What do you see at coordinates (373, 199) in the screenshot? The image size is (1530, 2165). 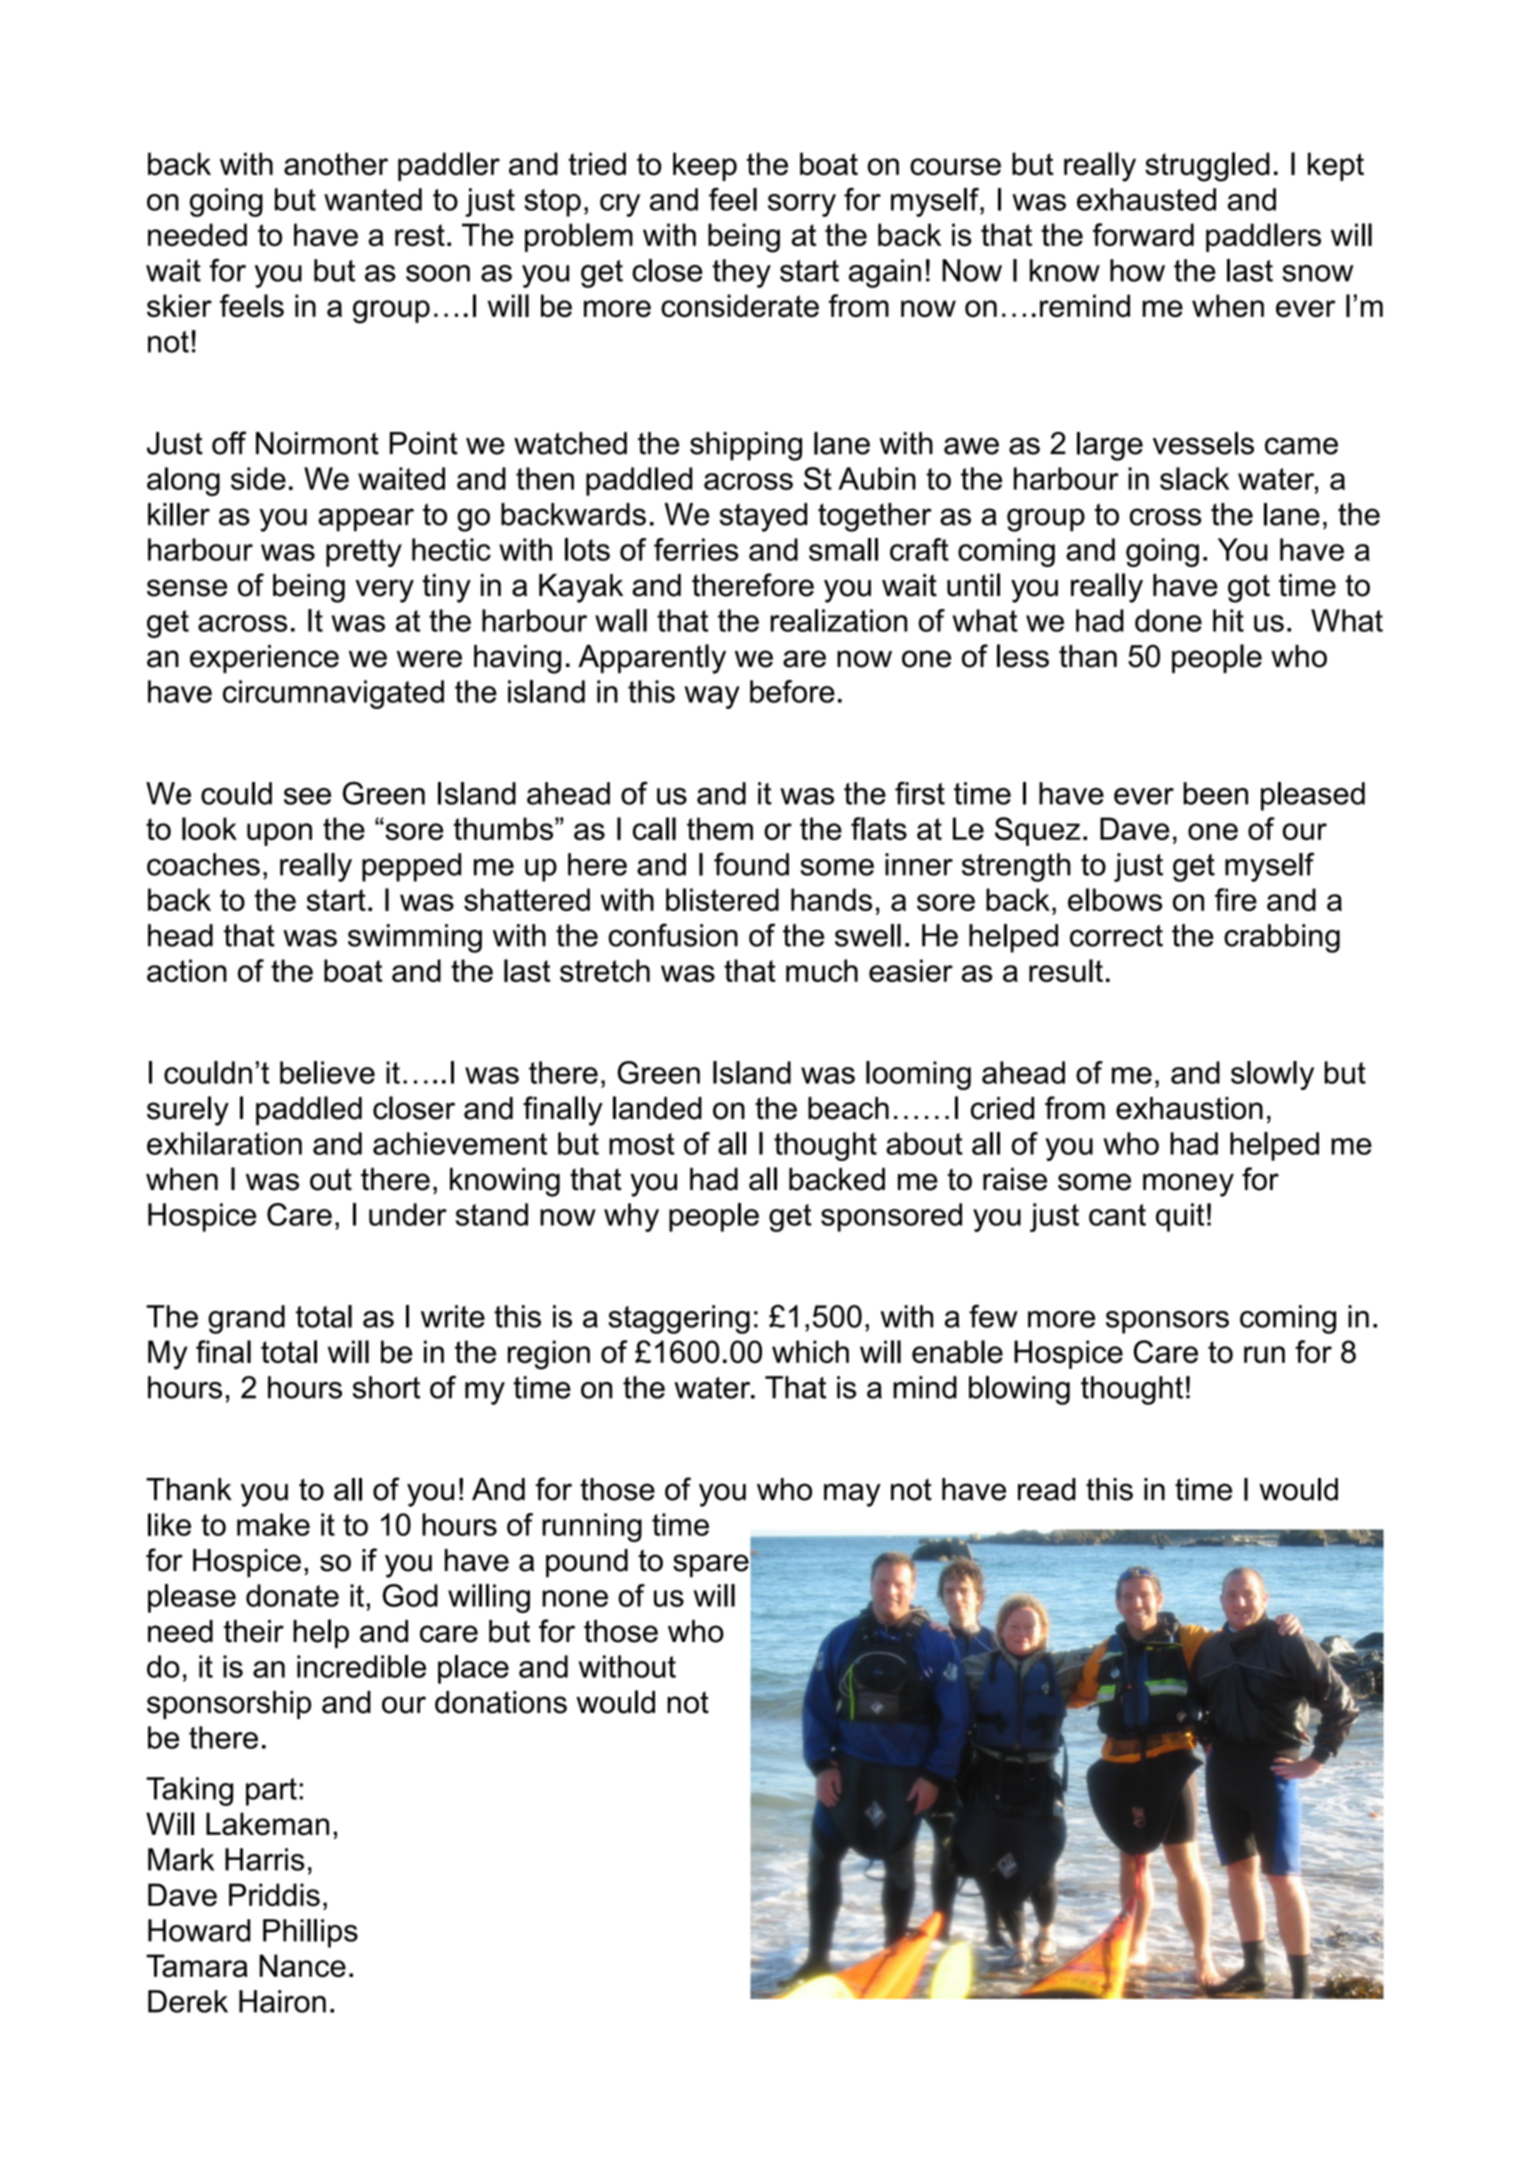 I see `wanted` at bounding box center [373, 199].
